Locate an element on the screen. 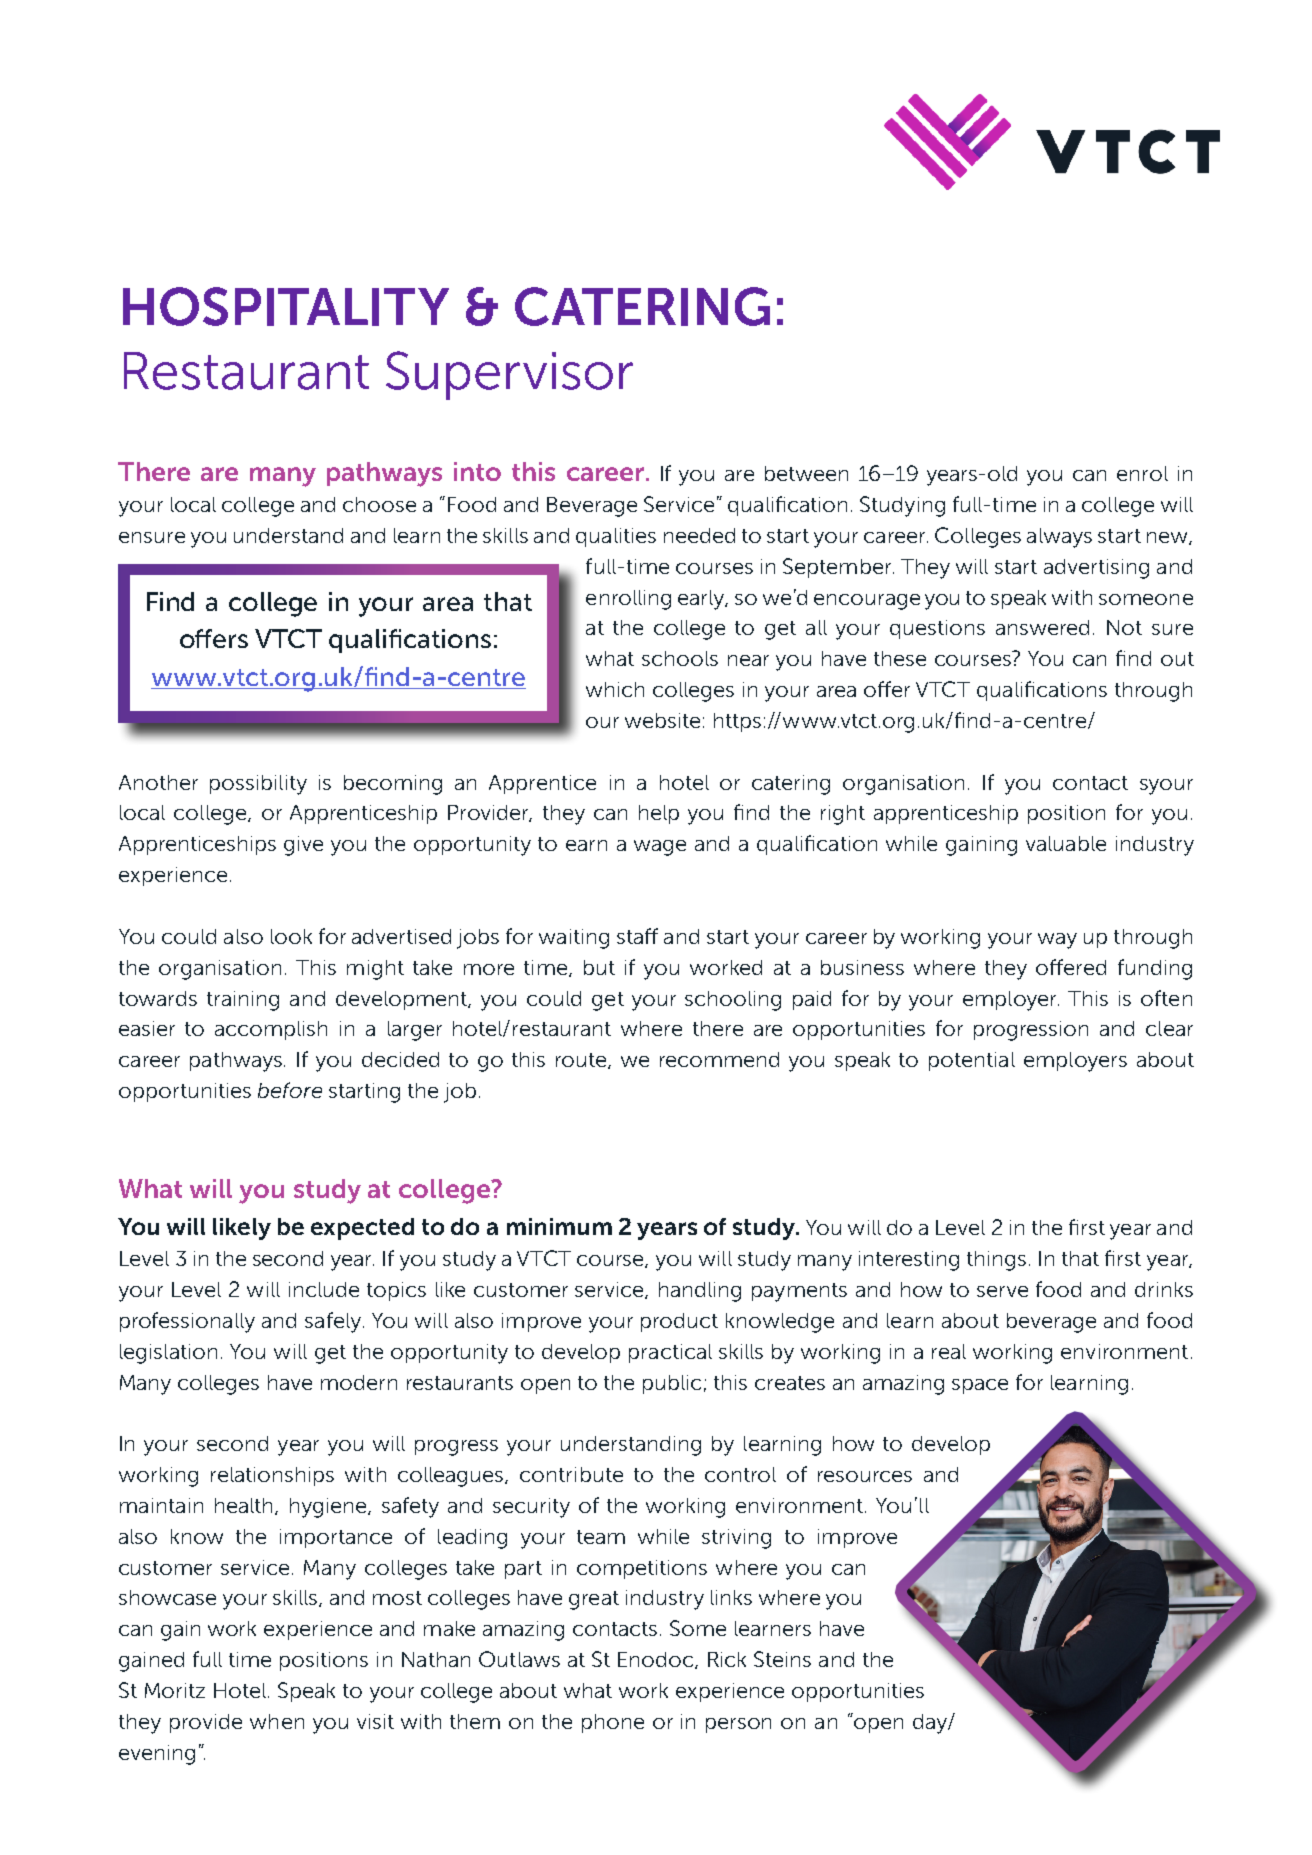  Supervisor is located at coordinates (509, 375).
